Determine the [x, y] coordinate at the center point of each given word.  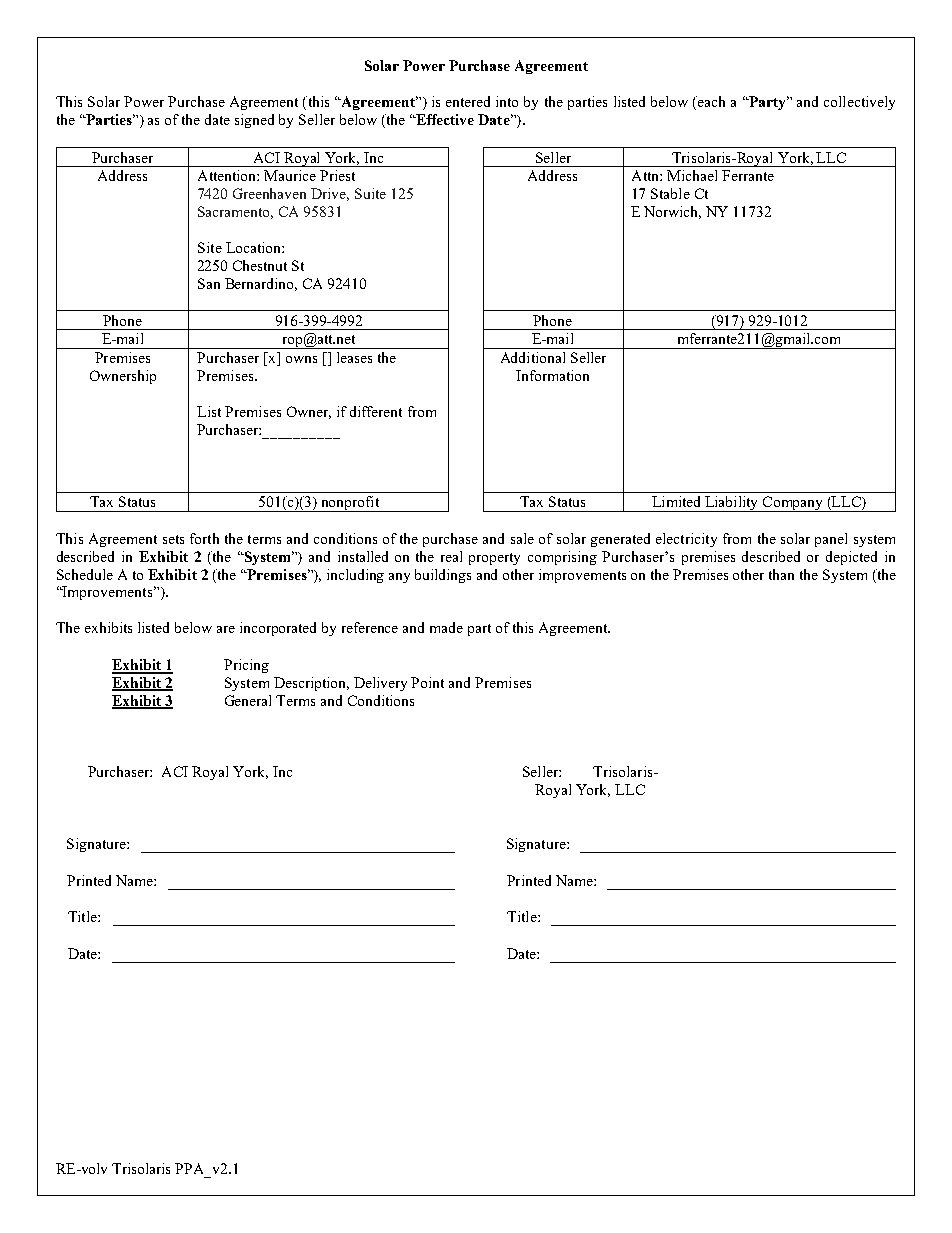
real [451, 556]
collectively [859, 103]
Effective [444, 119]
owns [301, 359]
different [376, 411]
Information [552, 375]
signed [254, 121]
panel [831, 540]
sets [173, 539]
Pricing [246, 666]
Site [210, 247]
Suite [370, 193]
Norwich [672, 212]
